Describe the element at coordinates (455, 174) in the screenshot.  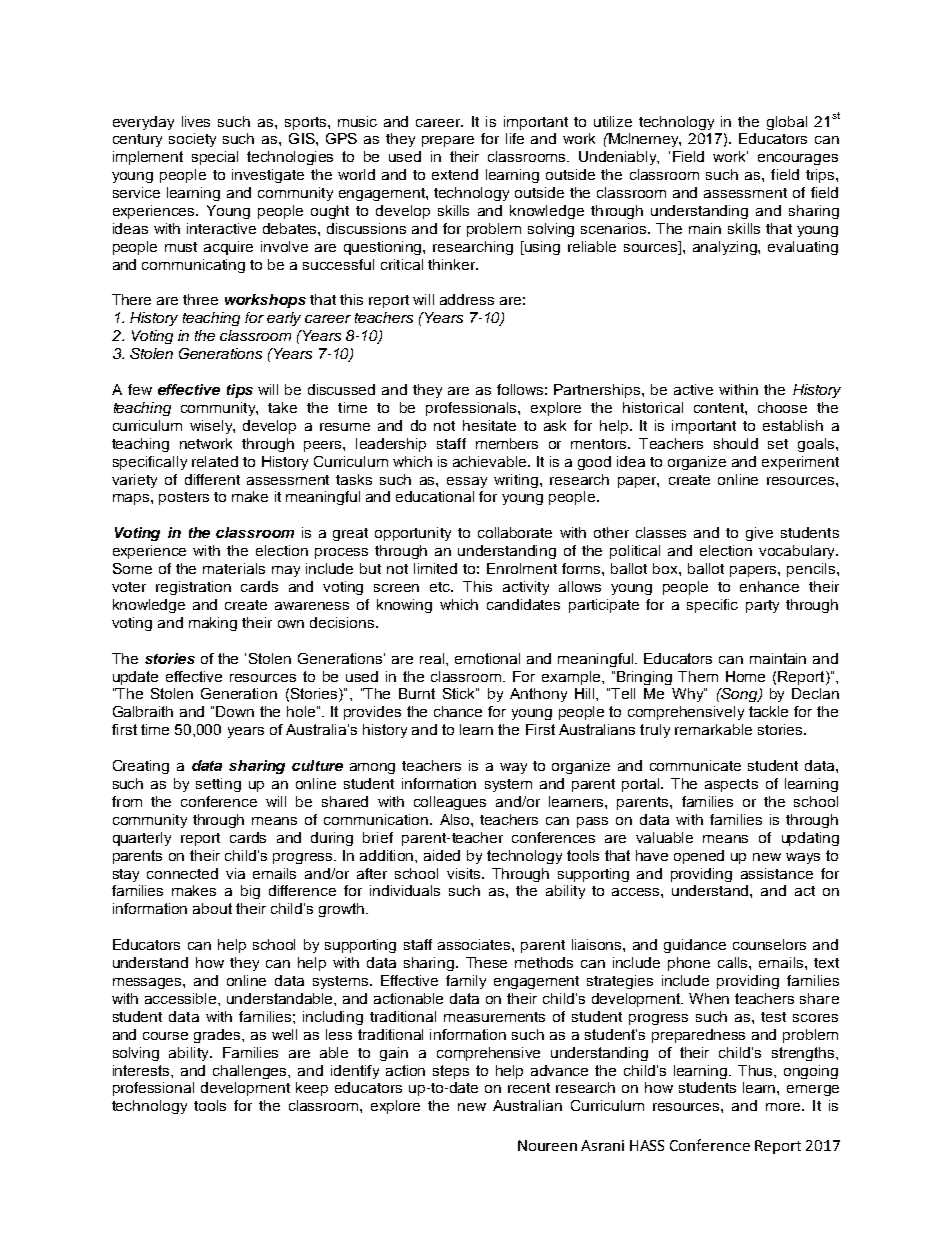
I see `extend` at that location.
